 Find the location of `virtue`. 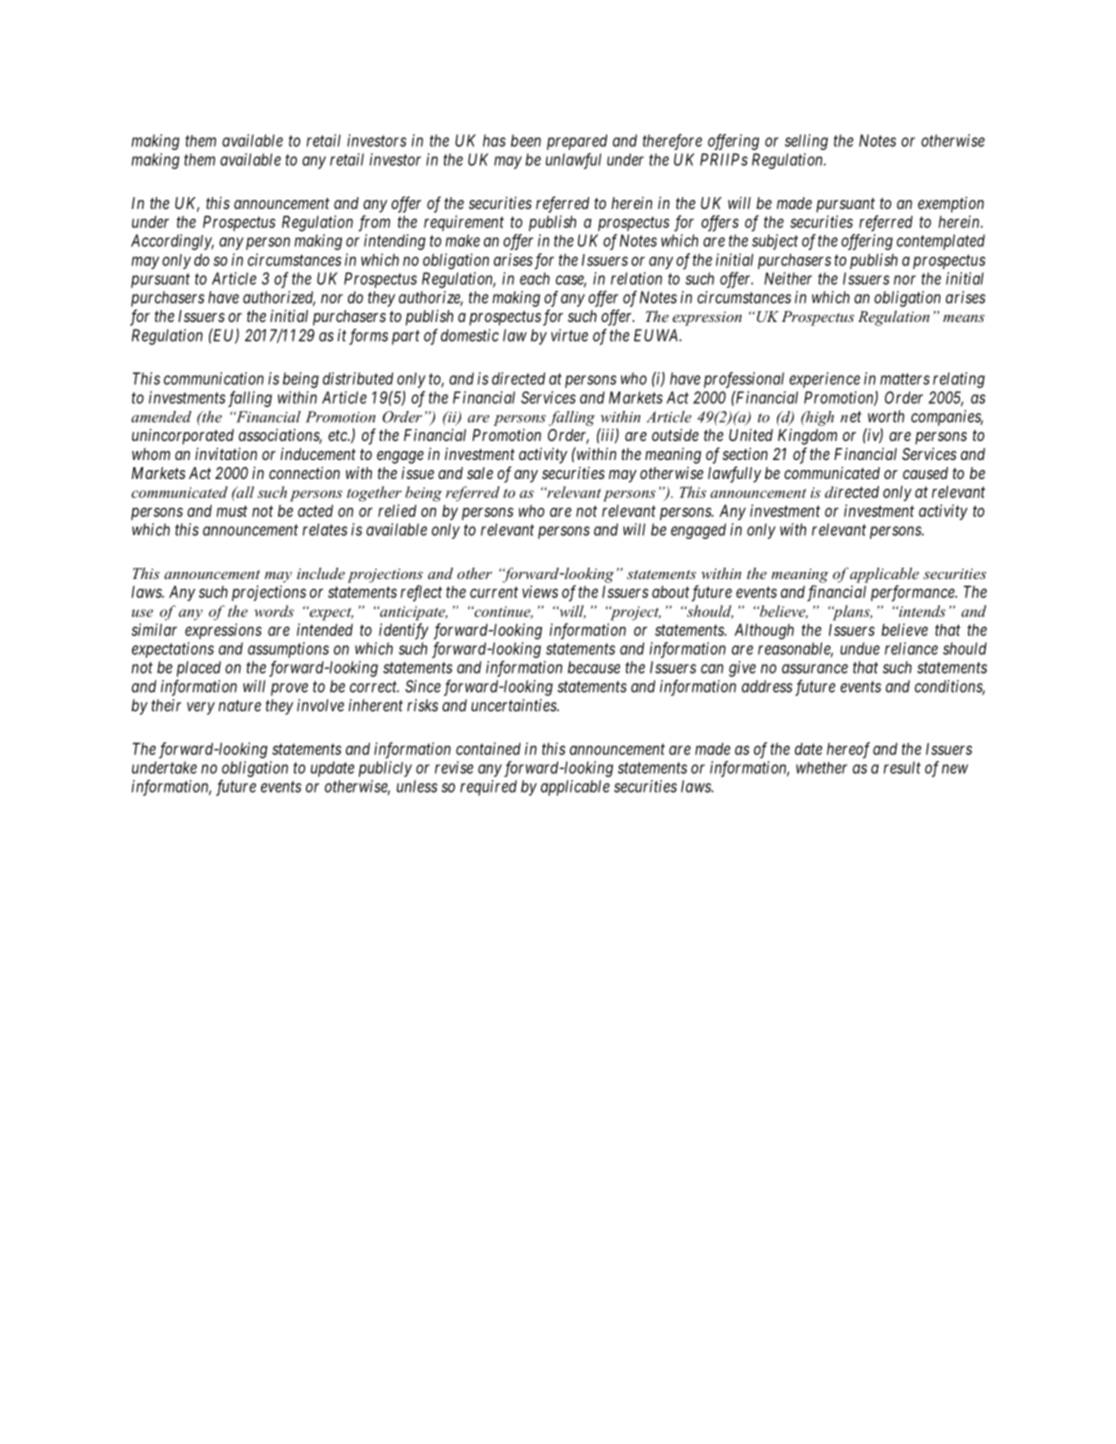

virtue is located at coordinates (569, 335).
